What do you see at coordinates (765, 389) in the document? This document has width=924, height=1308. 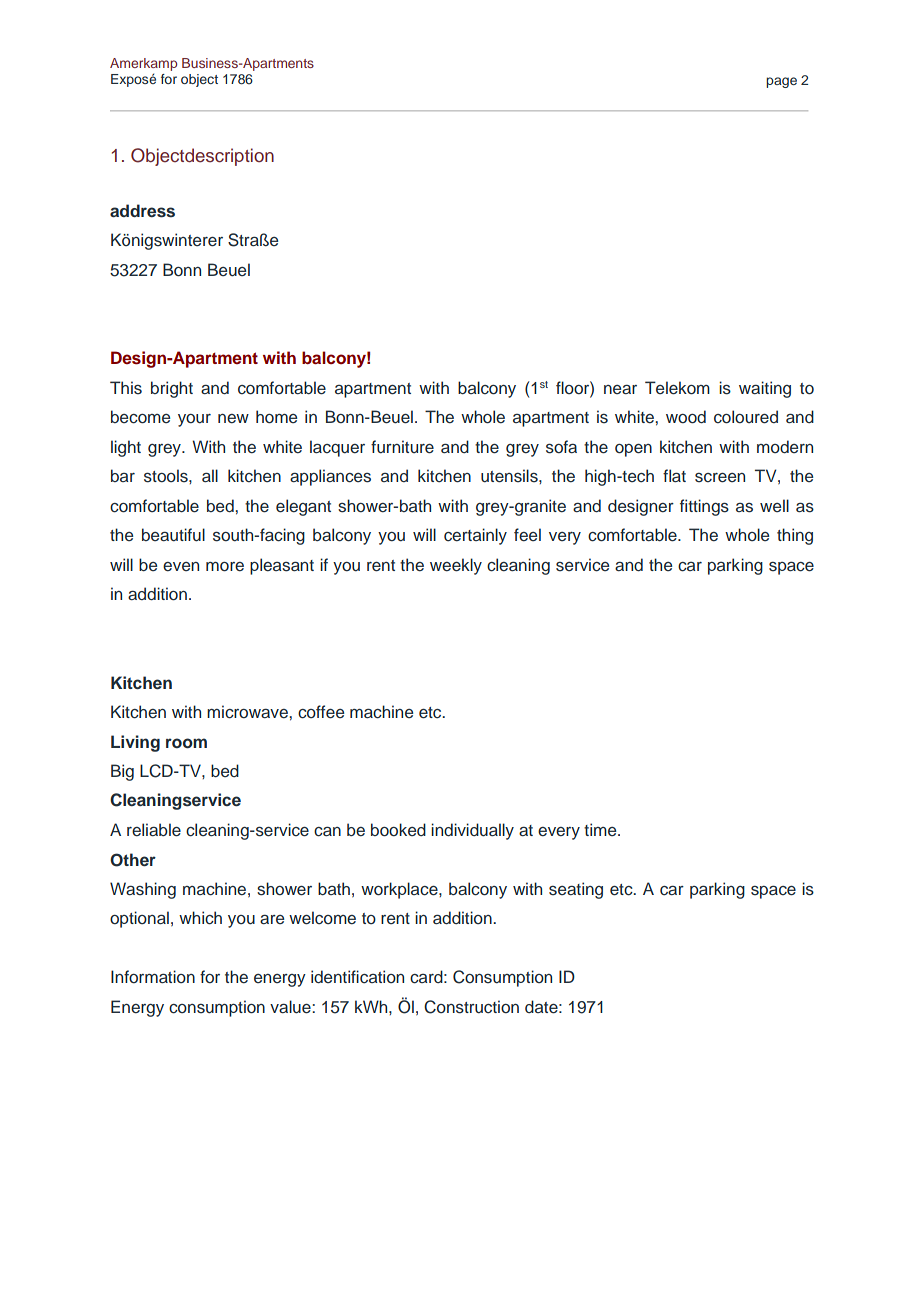 I see `waiting` at bounding box center [765, 389].
